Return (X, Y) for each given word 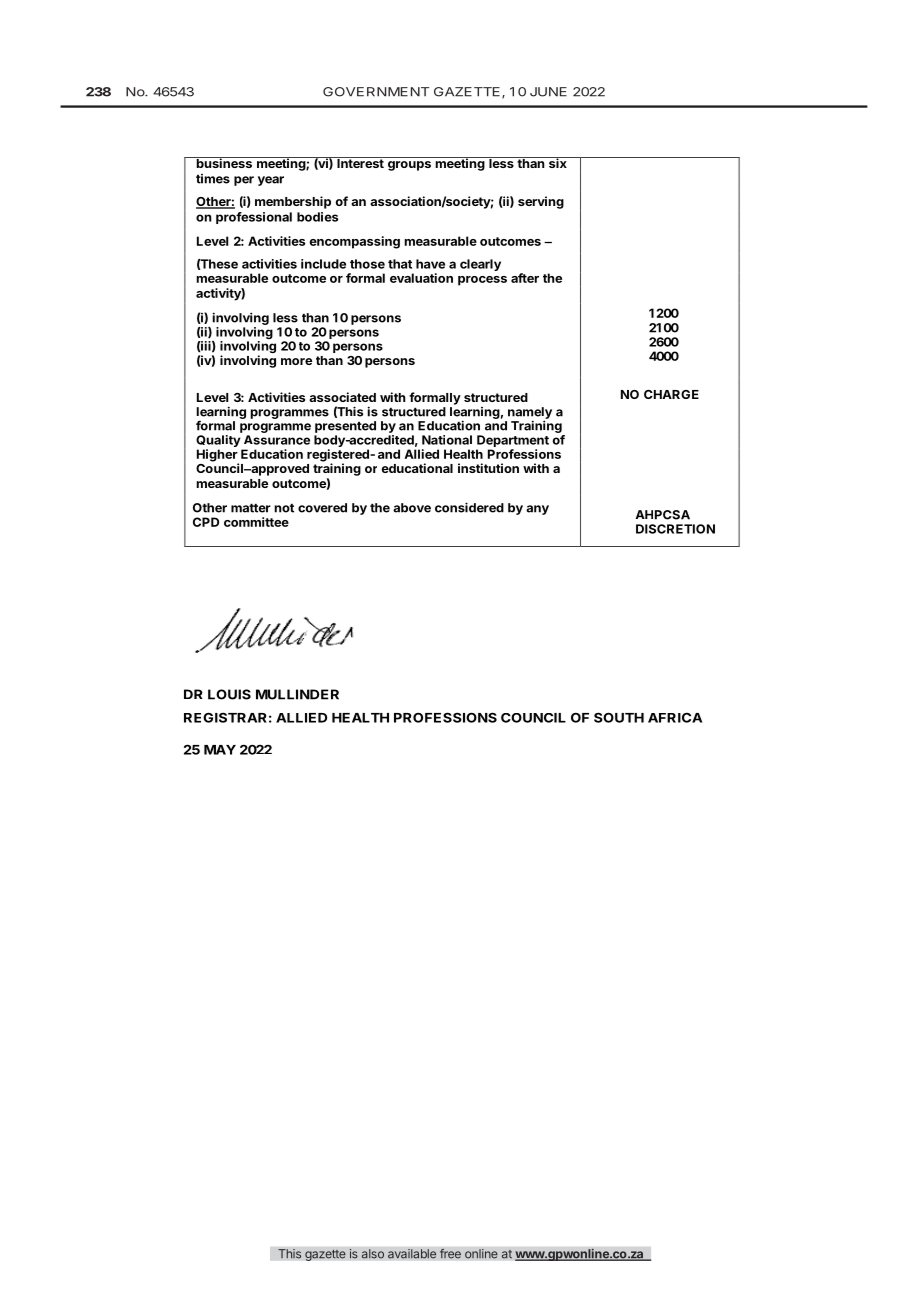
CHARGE (671, 394)
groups (409, 166)
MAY (220, 750)
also (373, 1254)
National (447, 440)
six (558, 162)
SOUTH (619, 717)
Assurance (277, 440)
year (271, 181)
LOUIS (229, 694)
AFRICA (675, 717)
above (412, 508)
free (450, 1253)
